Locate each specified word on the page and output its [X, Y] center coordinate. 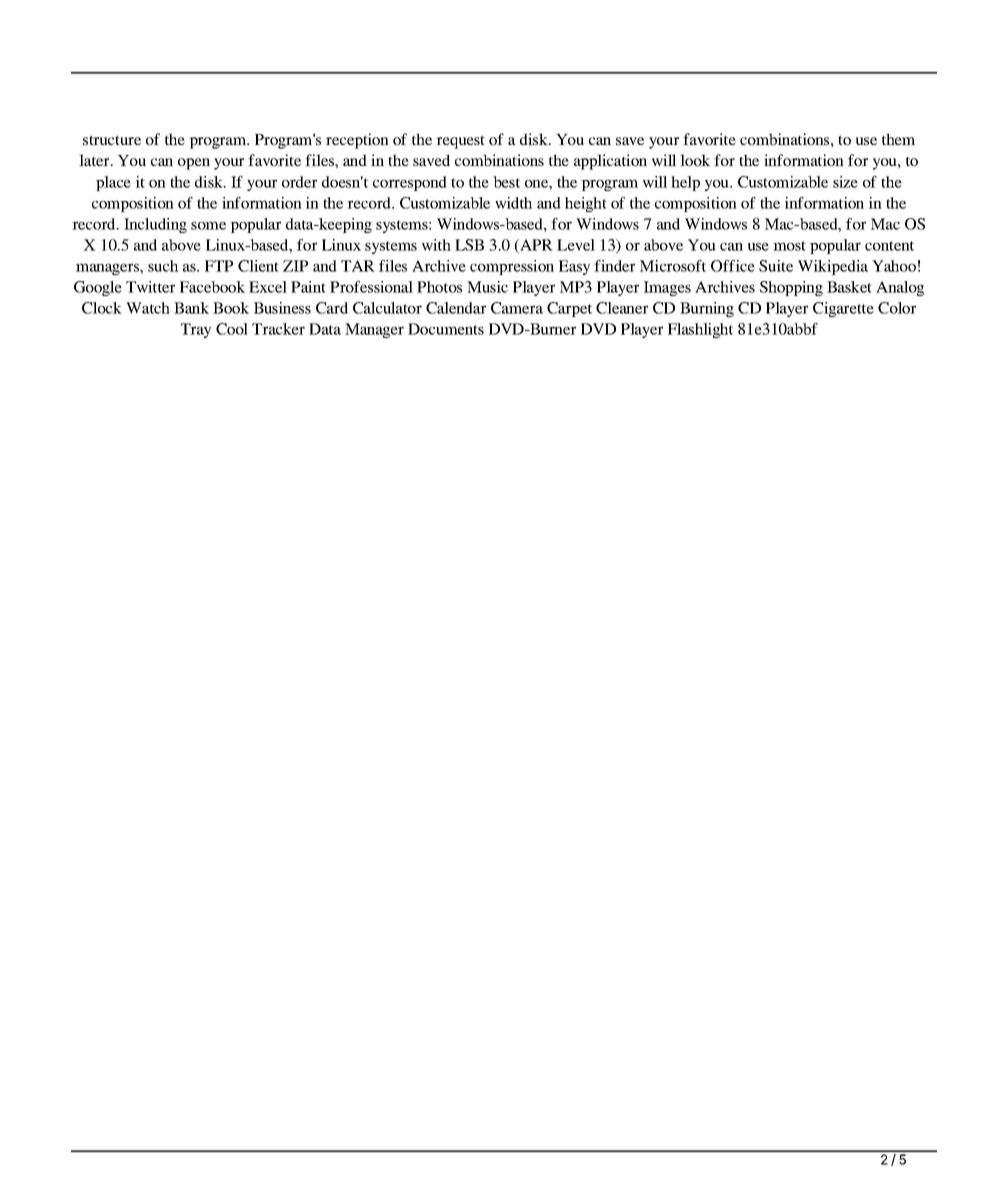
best [506, 182]
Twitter [150, 287]
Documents [446, 329]
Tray [196, 330]
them [898, 139]
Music [487, 287]
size [845, 182]
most [789, 246]
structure [112, 140]
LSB [469, 245]
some [208, 225]
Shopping [791, 288]
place [113, 183]
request [460, 142]
